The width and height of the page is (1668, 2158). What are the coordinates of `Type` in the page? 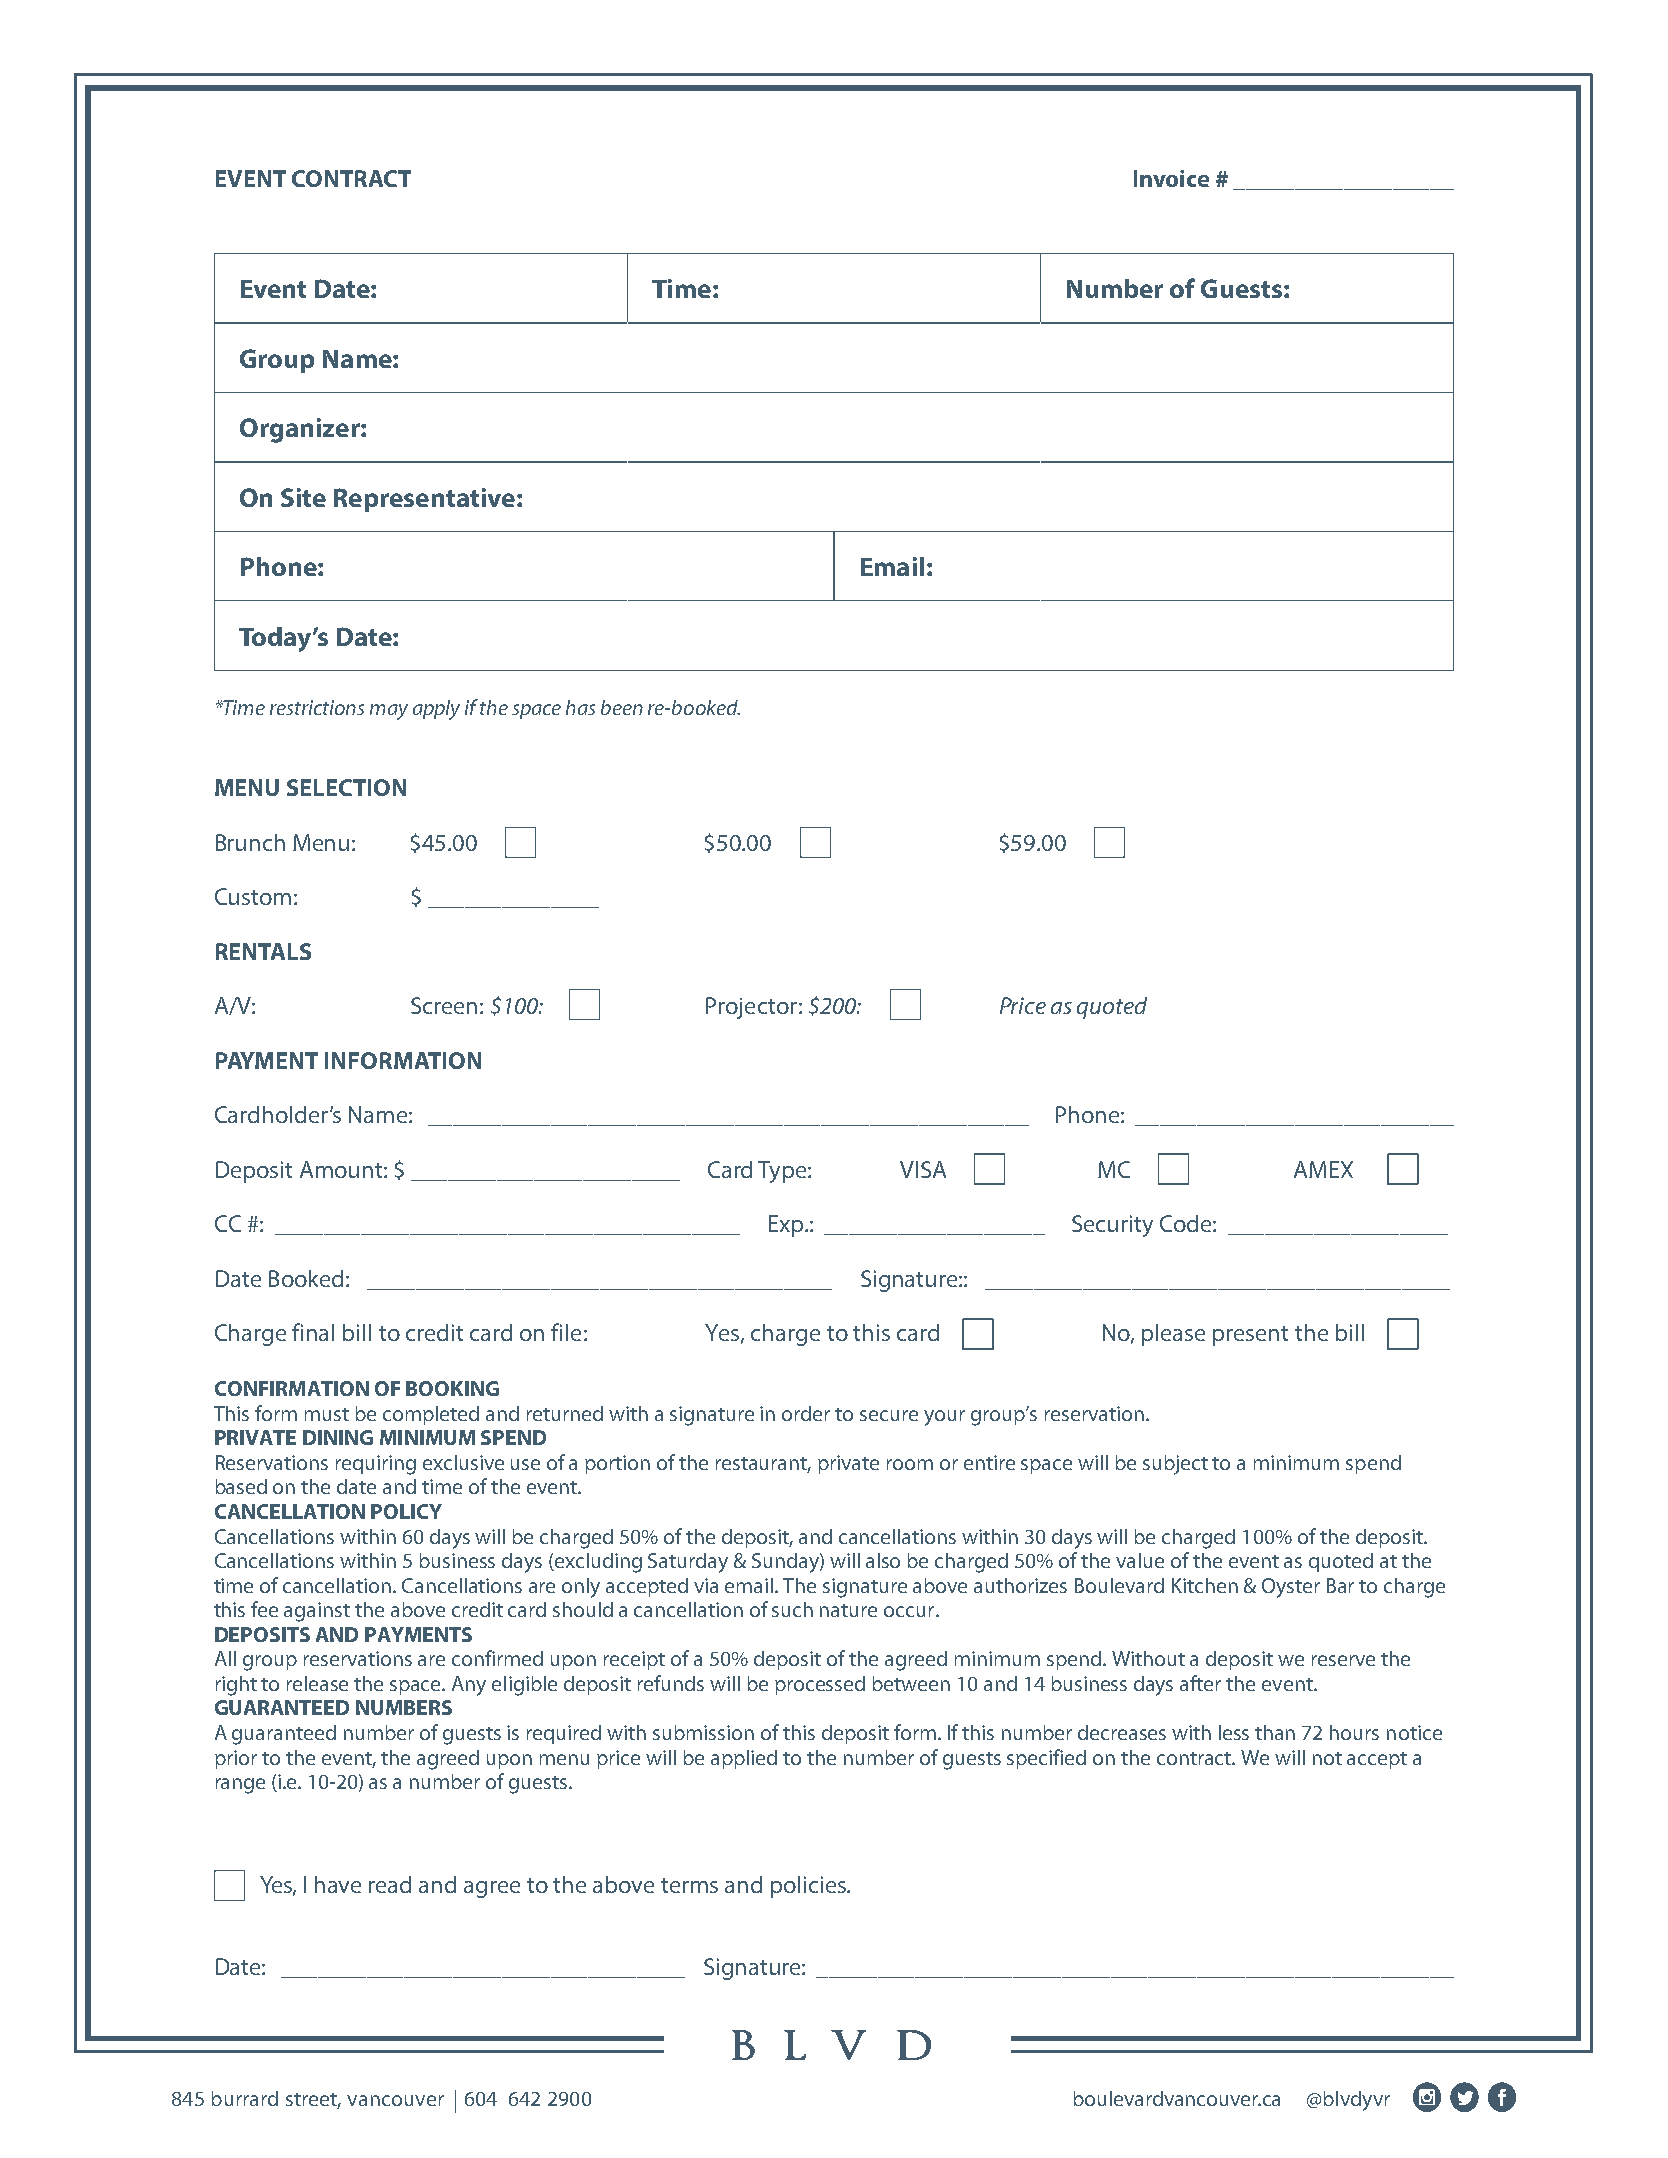 It's located at (783, 1172).
